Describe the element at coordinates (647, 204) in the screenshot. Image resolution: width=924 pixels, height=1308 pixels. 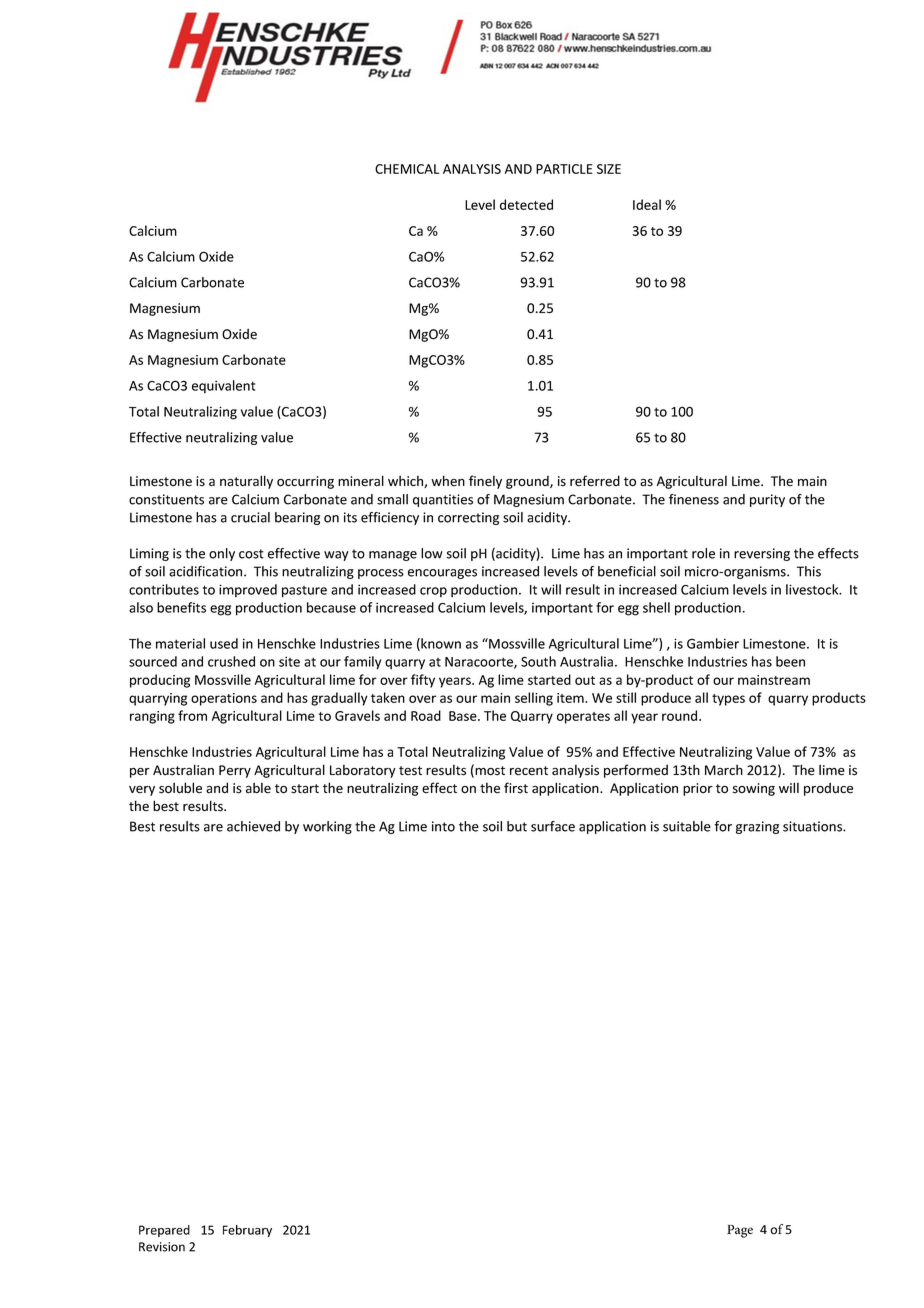
I see `Ideal` at that location.
